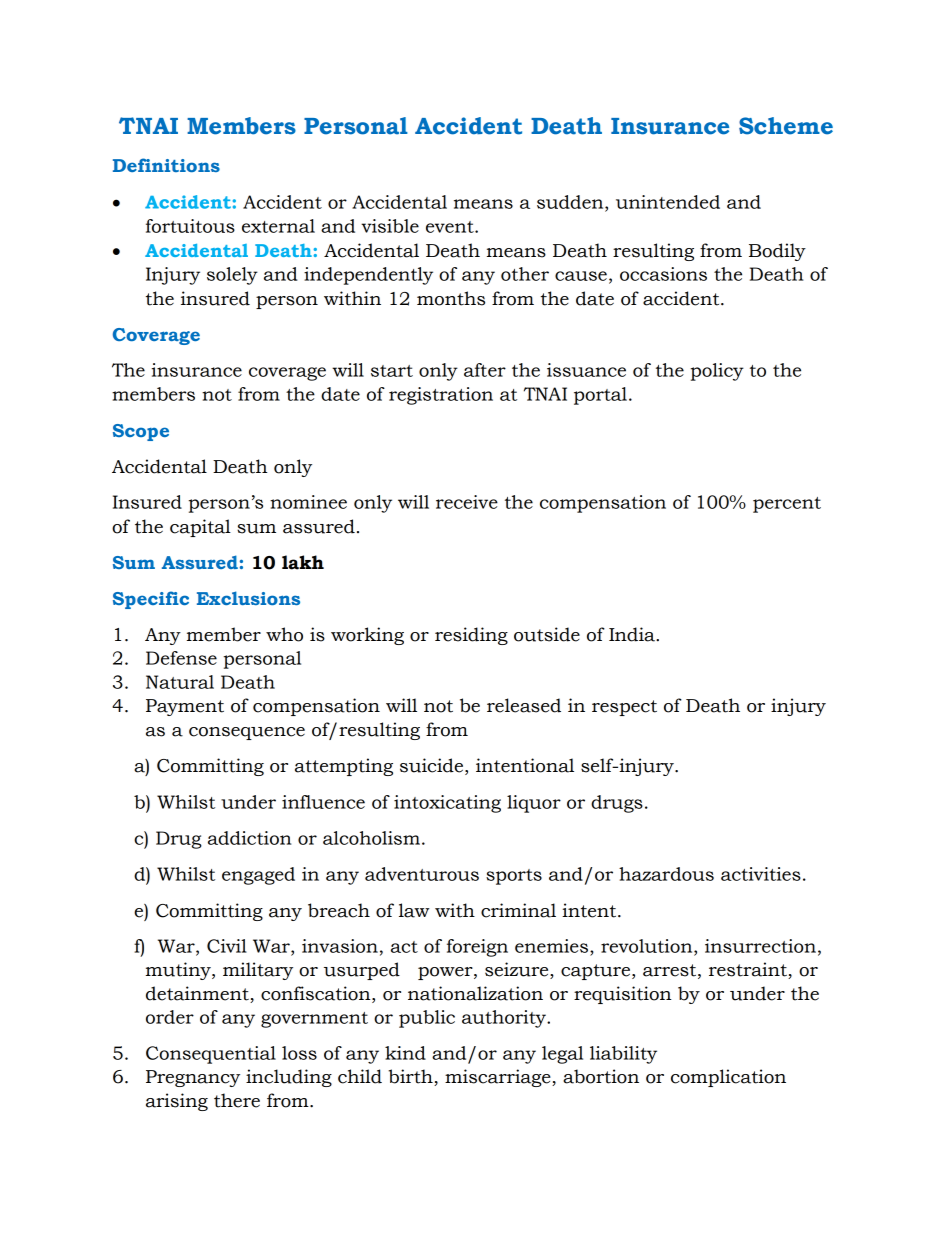 The width and height of the page is (952, 1233). Describe the element at coordinates (666, 874) in the page. I see `hazardous` at that location.
